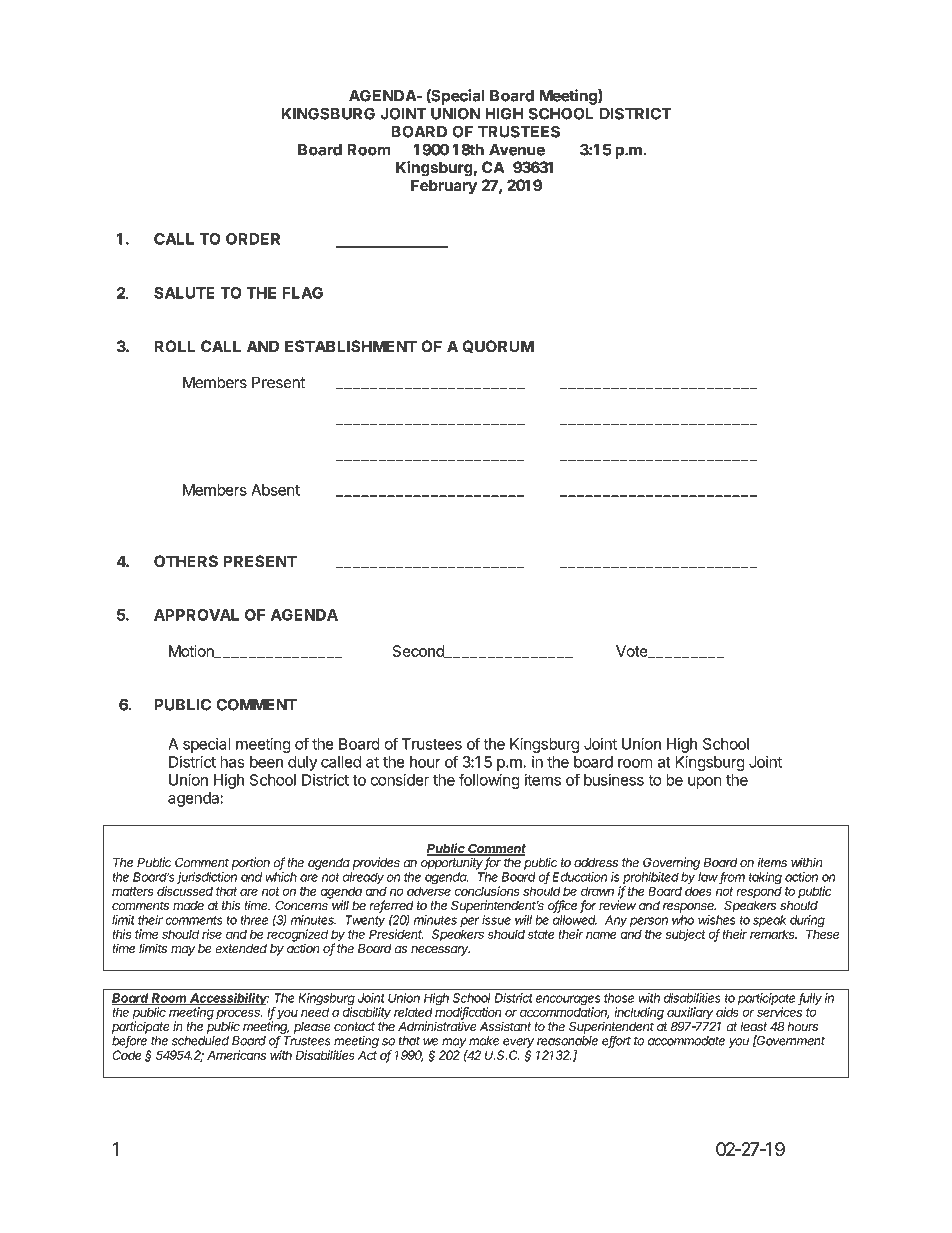 This screenshot has height=1233, width=952. Describe the element at coordinates (275, 490) in the screenshot. I see `Absent` at that location.
